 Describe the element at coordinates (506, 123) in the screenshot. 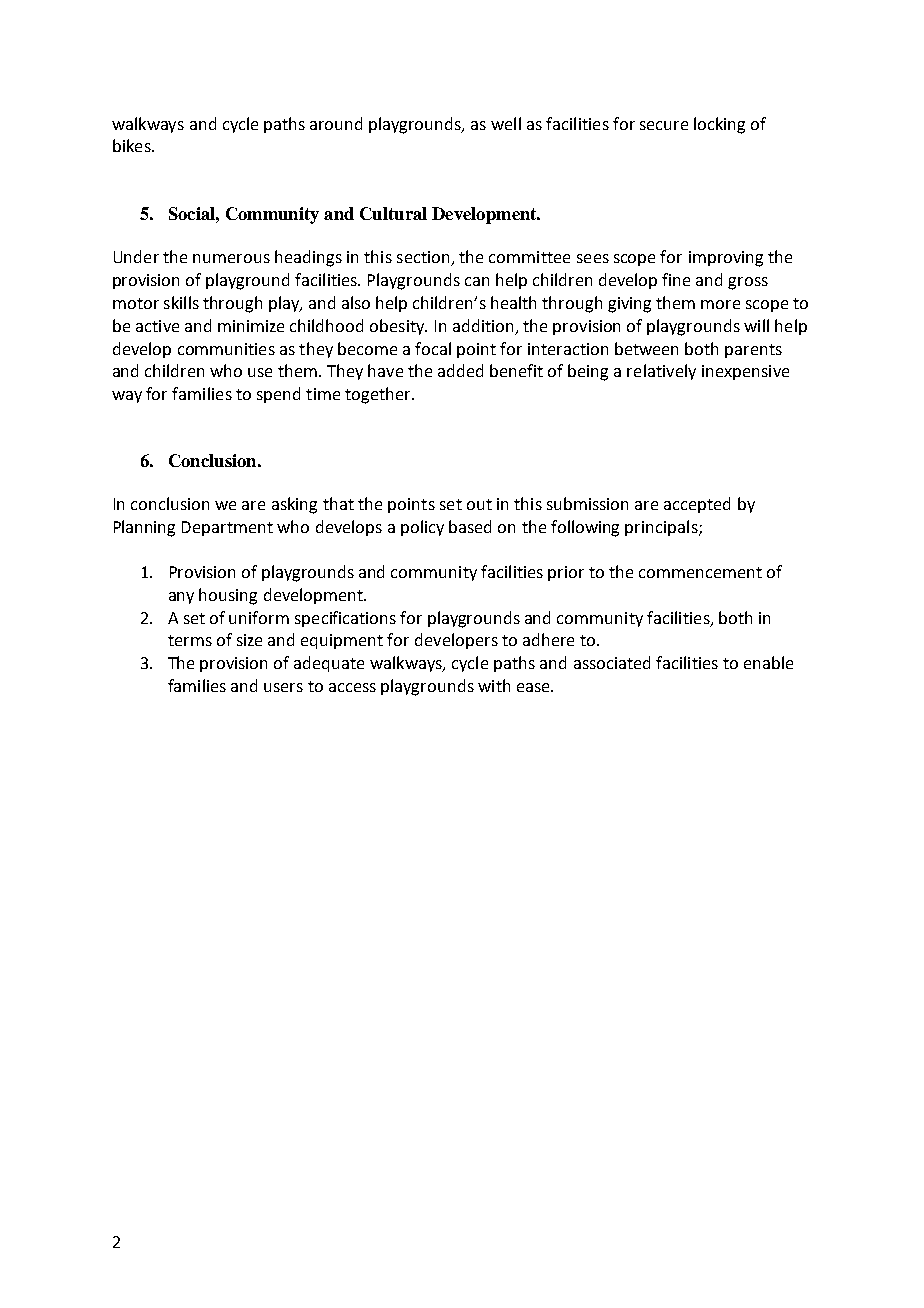

I see `well` at that location.
